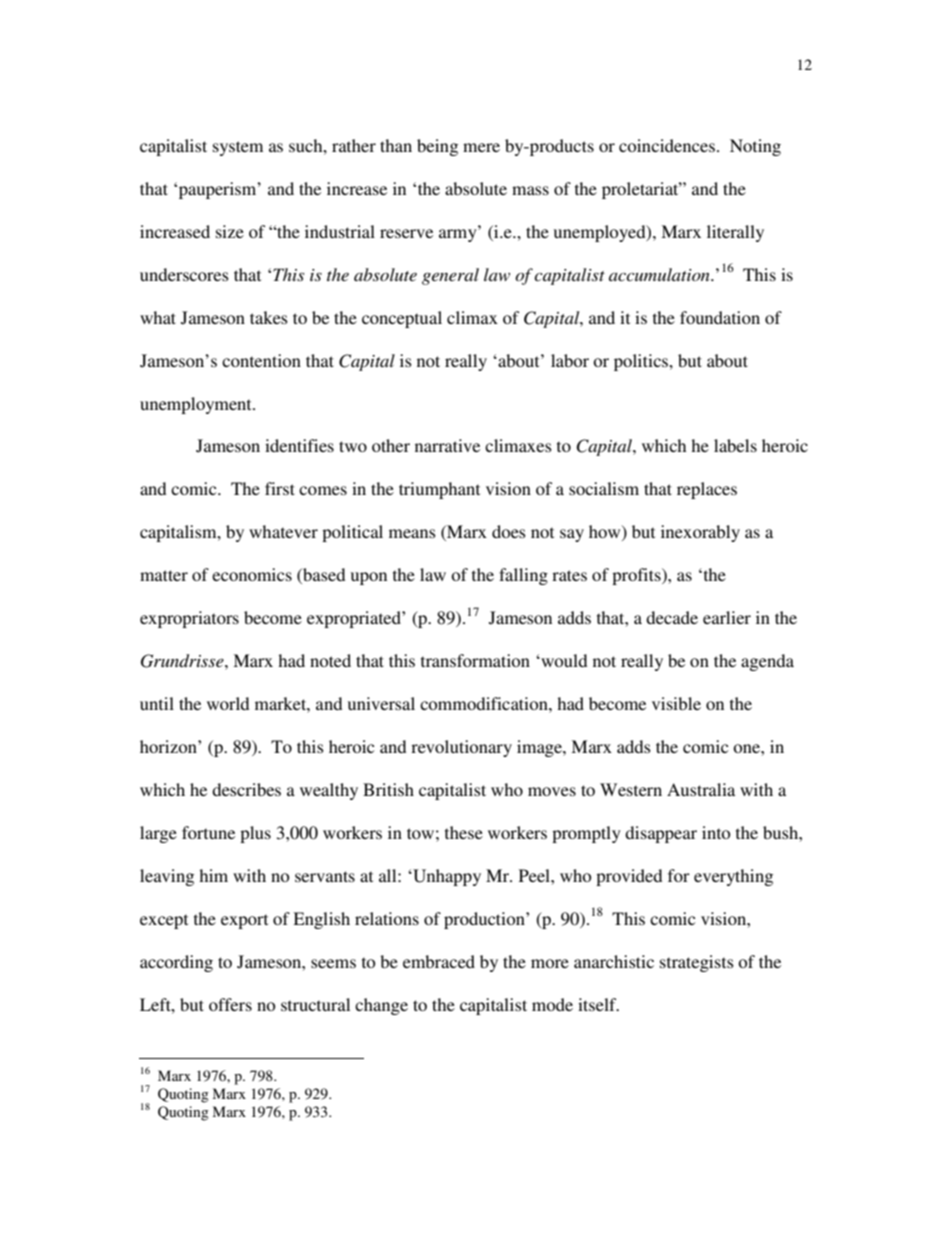  What do you see at coordinates (735, 445) in the screenshot?
I see `labels` at bounding box center [735, 445].
